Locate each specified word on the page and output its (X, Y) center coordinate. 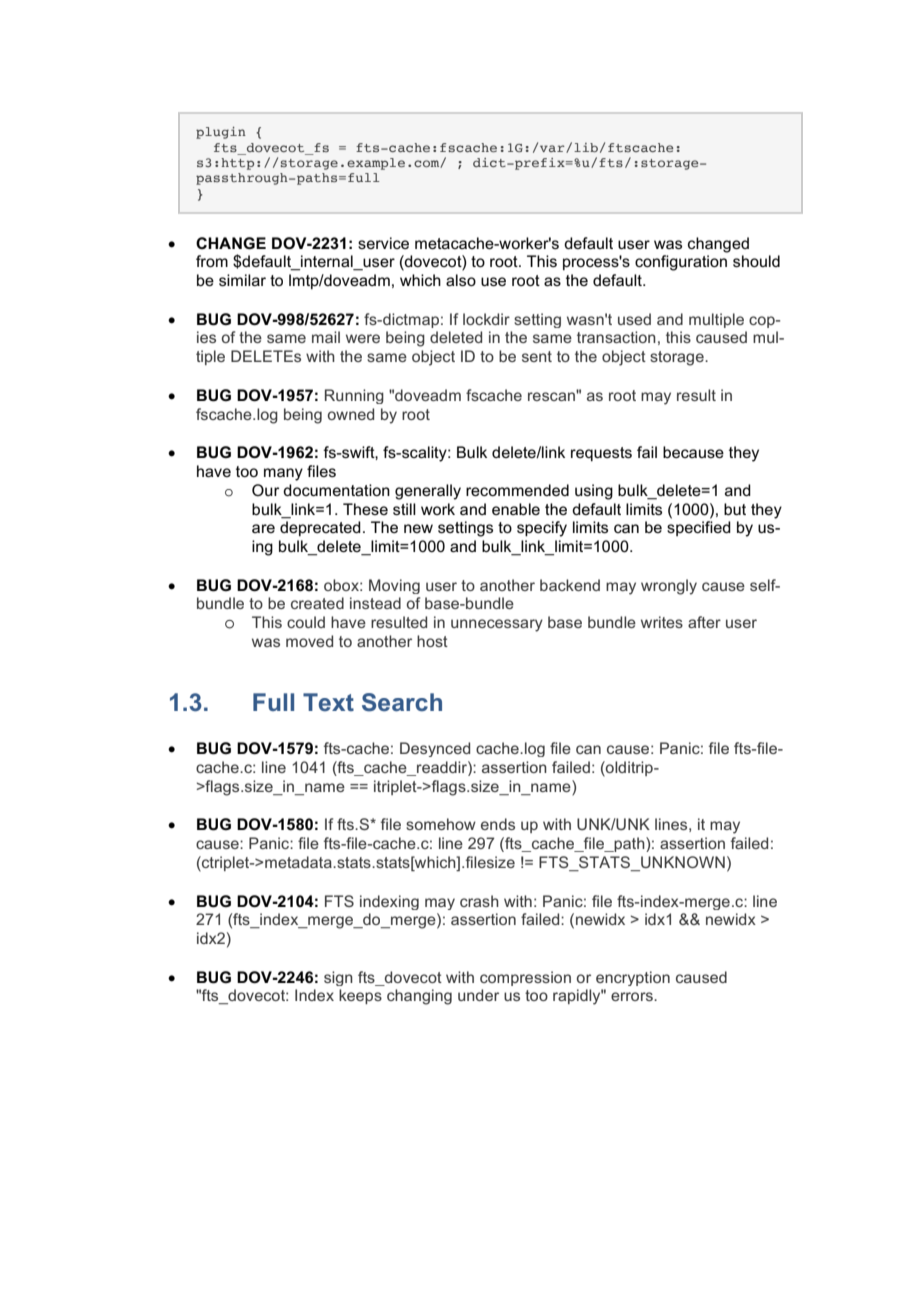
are (263, 528)
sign (338, 978)
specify (542, 529)
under (478, 995)
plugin (221, 133)
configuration (681, 263)
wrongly (669, 587)
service (383, 243)
